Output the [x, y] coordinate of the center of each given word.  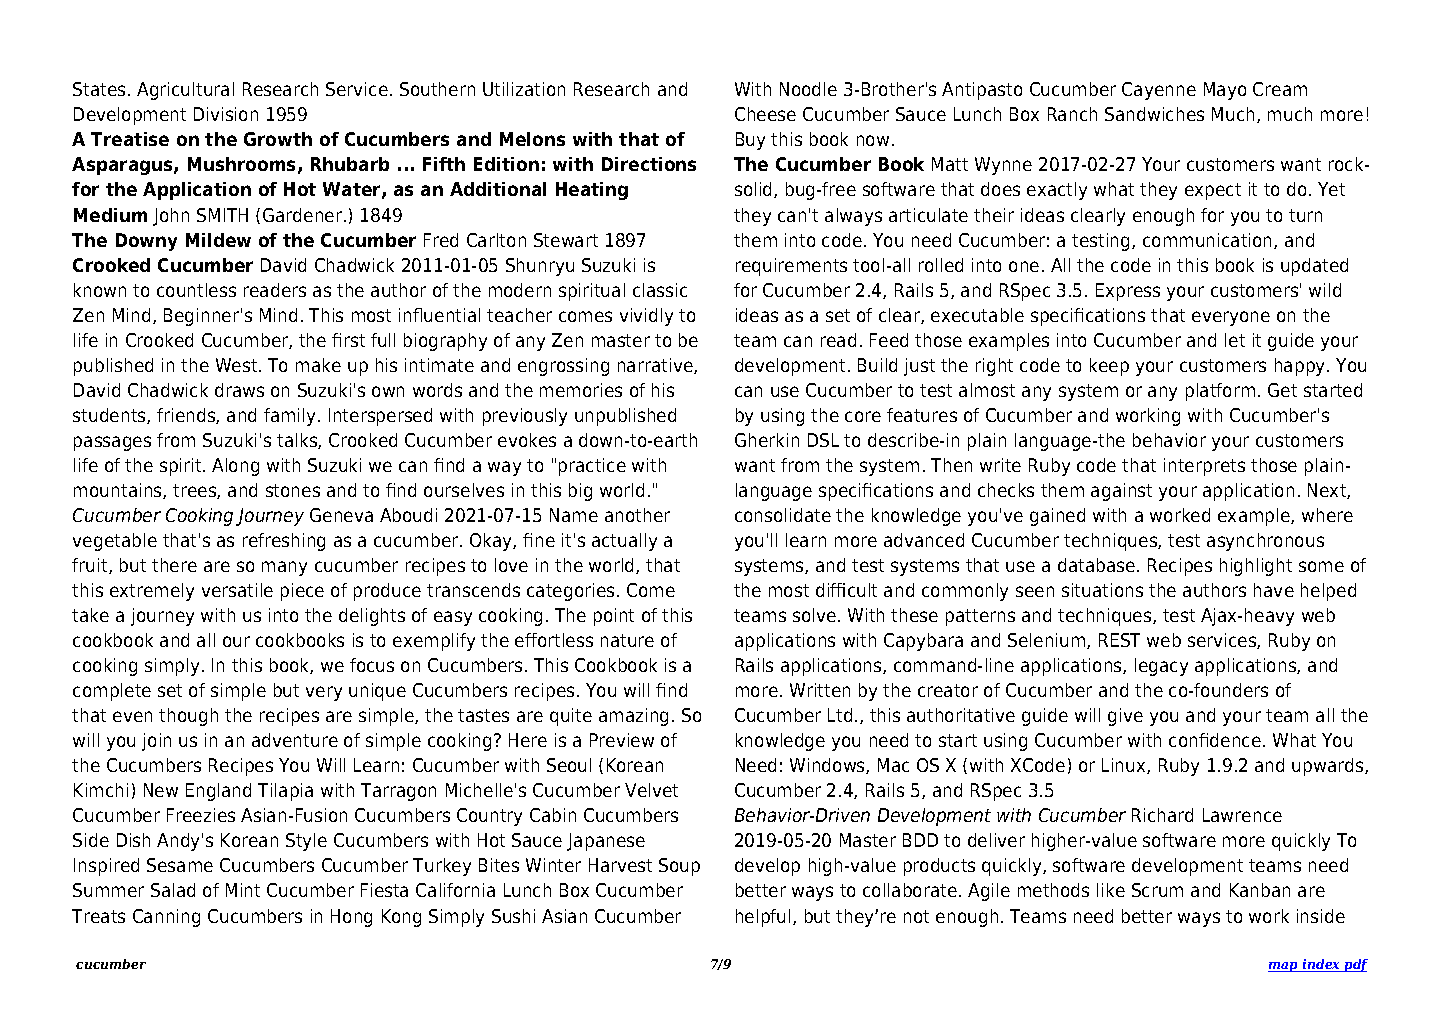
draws [239, 390]
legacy [1161, 667]
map [1284, 967]
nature [627, 640]
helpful [763, 918]
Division [226, 114]
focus [372, 665]
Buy [750, 141]
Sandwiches [1154, 114]
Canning [166, 918]
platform [1220, 392]
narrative [656, 366]
